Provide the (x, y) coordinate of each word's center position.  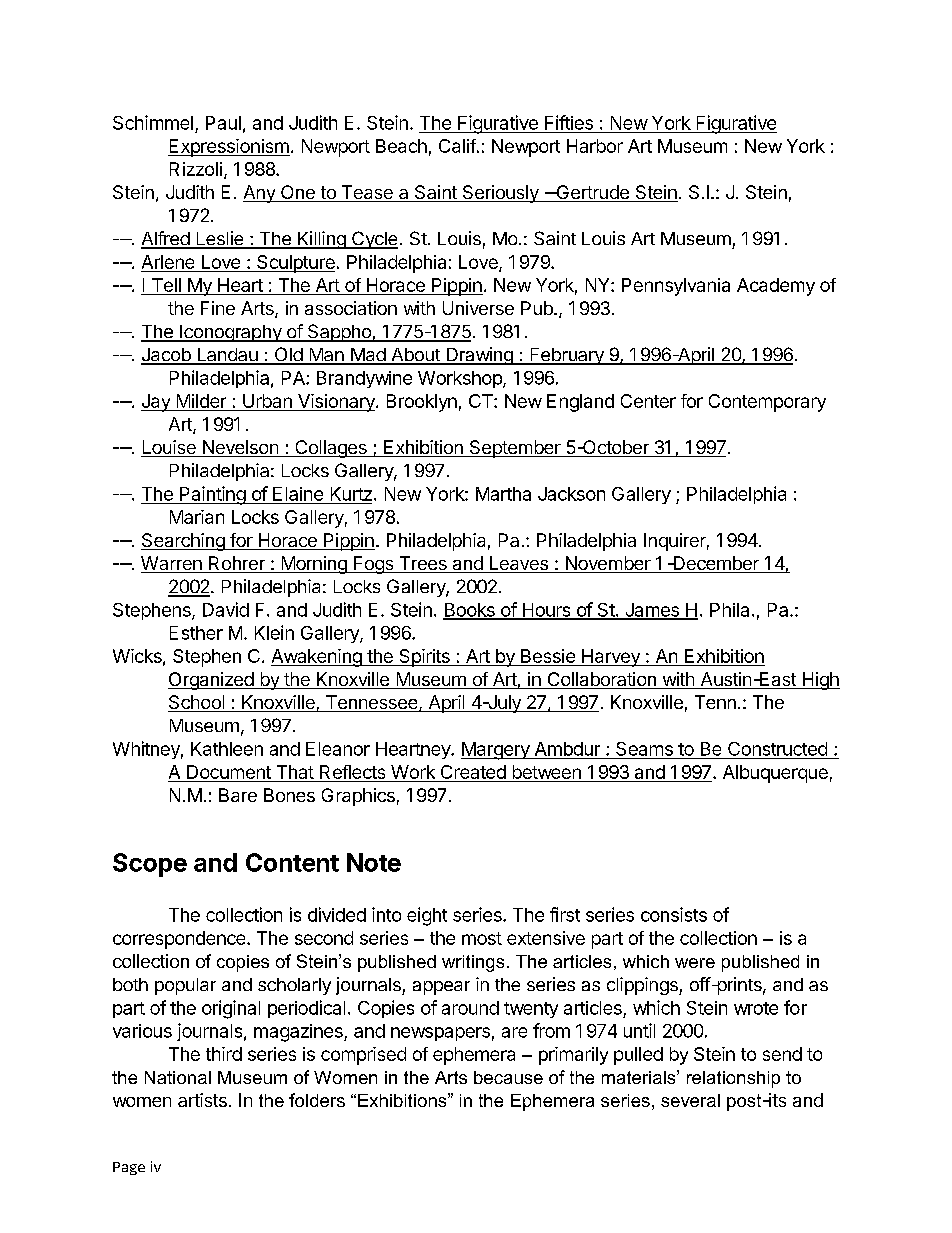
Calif (457, 146)
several (690, 1100)
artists (202, 1100)
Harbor (595, 146)
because (508, 1077)
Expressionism (229, 148)
